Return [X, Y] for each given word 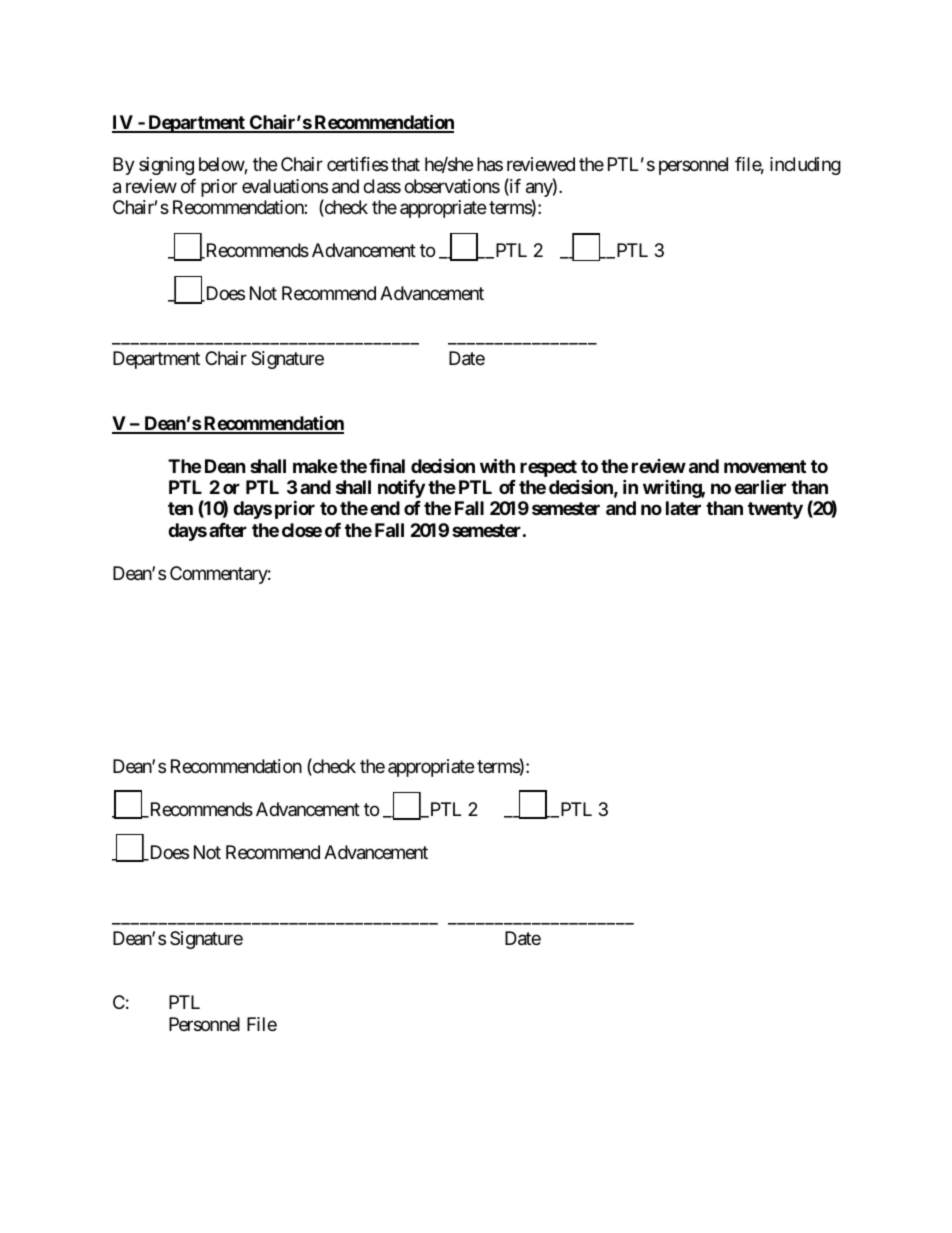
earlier [760, 486]
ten [180, 508]
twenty [775, 510]
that [405, 164]
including [805, 166]
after [228, 530]
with [497, 465]
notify [401, 488]
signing [166, 166]
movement [765, 466]
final [387, 465]
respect [548, 468]
